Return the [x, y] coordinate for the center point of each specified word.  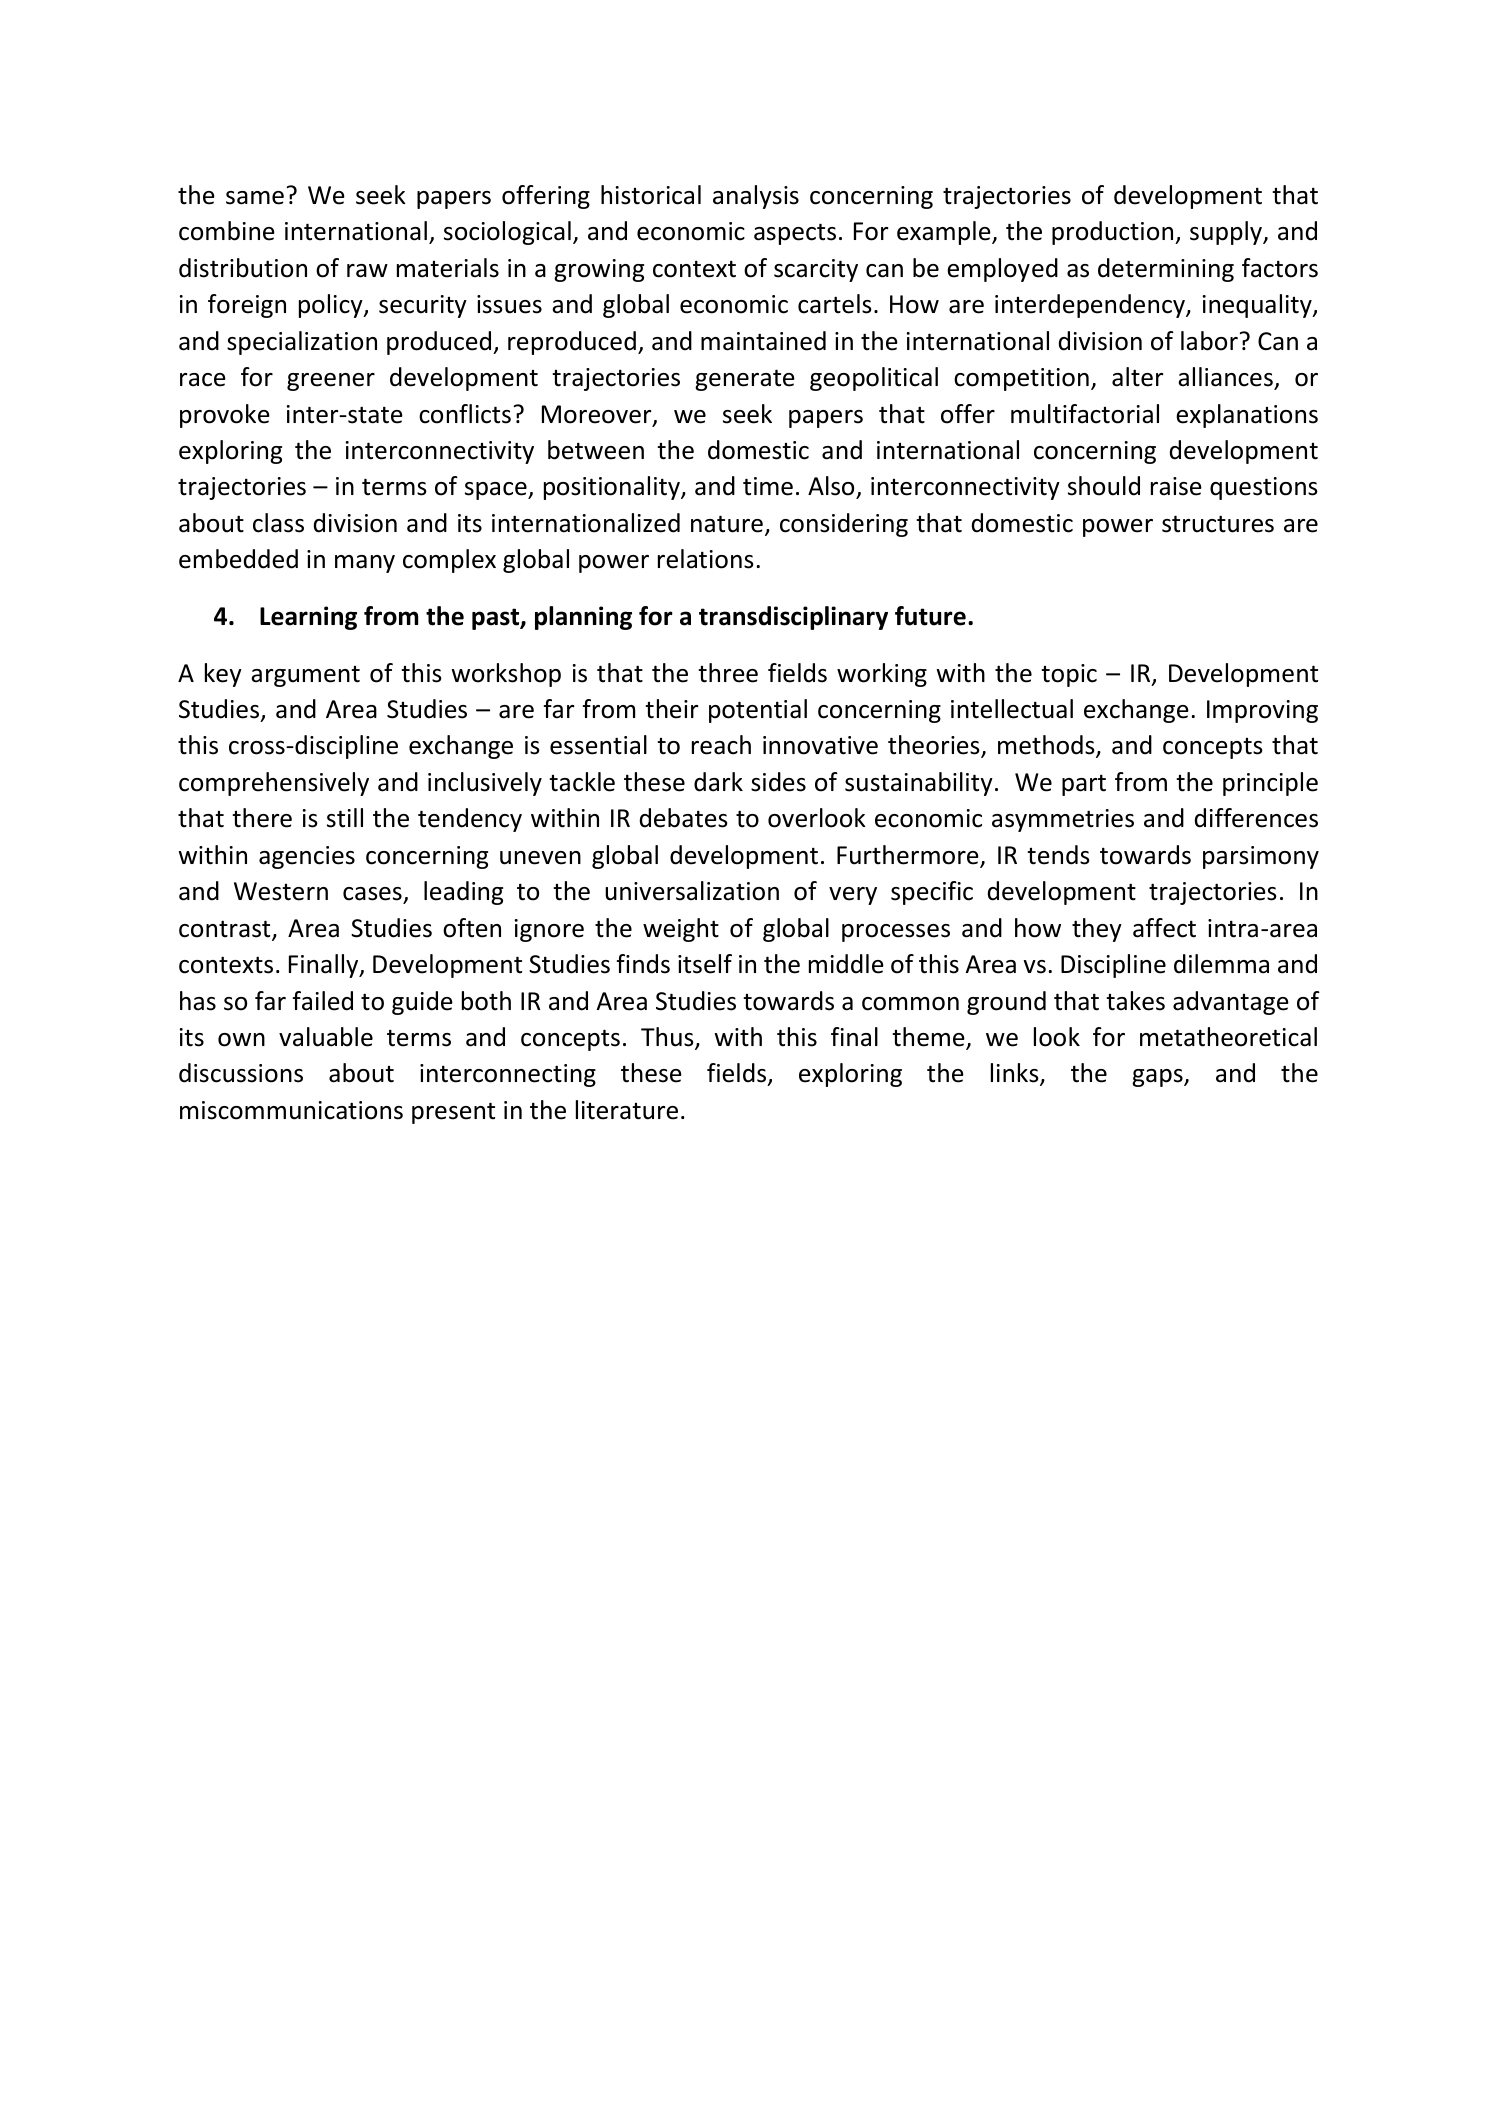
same [255, 198]
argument [305, 676]
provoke [225, 416]
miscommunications [291, 1110]
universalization [692, 891]
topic [1069, 675]
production [1114, 233]
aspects [795, 234]
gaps [1158, 1078]
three [728, 673]
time [768, 486]
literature [627, 1110]
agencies [307, 857]
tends [1058, 855]
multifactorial [1085, 414]
